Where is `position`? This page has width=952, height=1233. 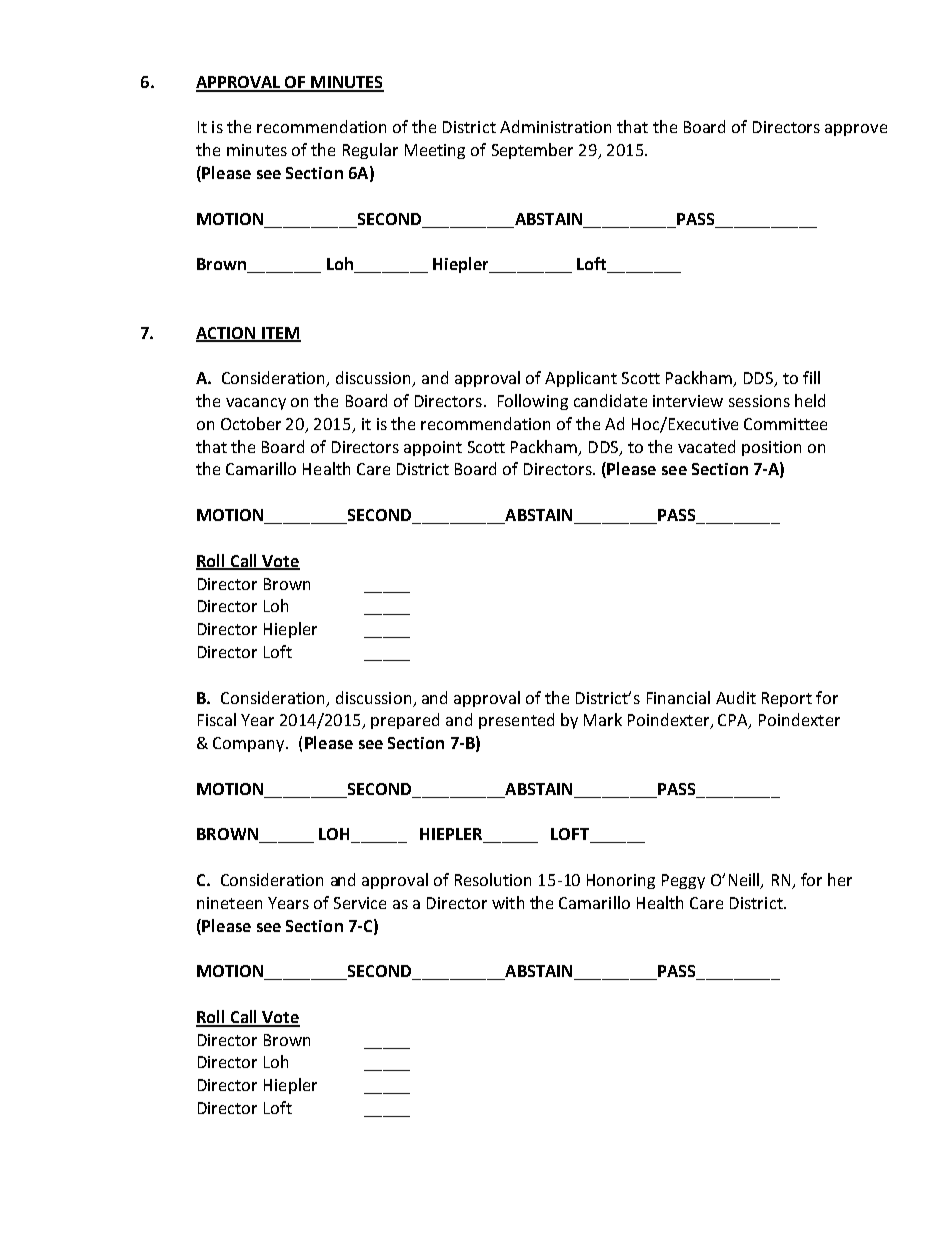 position is located at coordinates (771, 448).
